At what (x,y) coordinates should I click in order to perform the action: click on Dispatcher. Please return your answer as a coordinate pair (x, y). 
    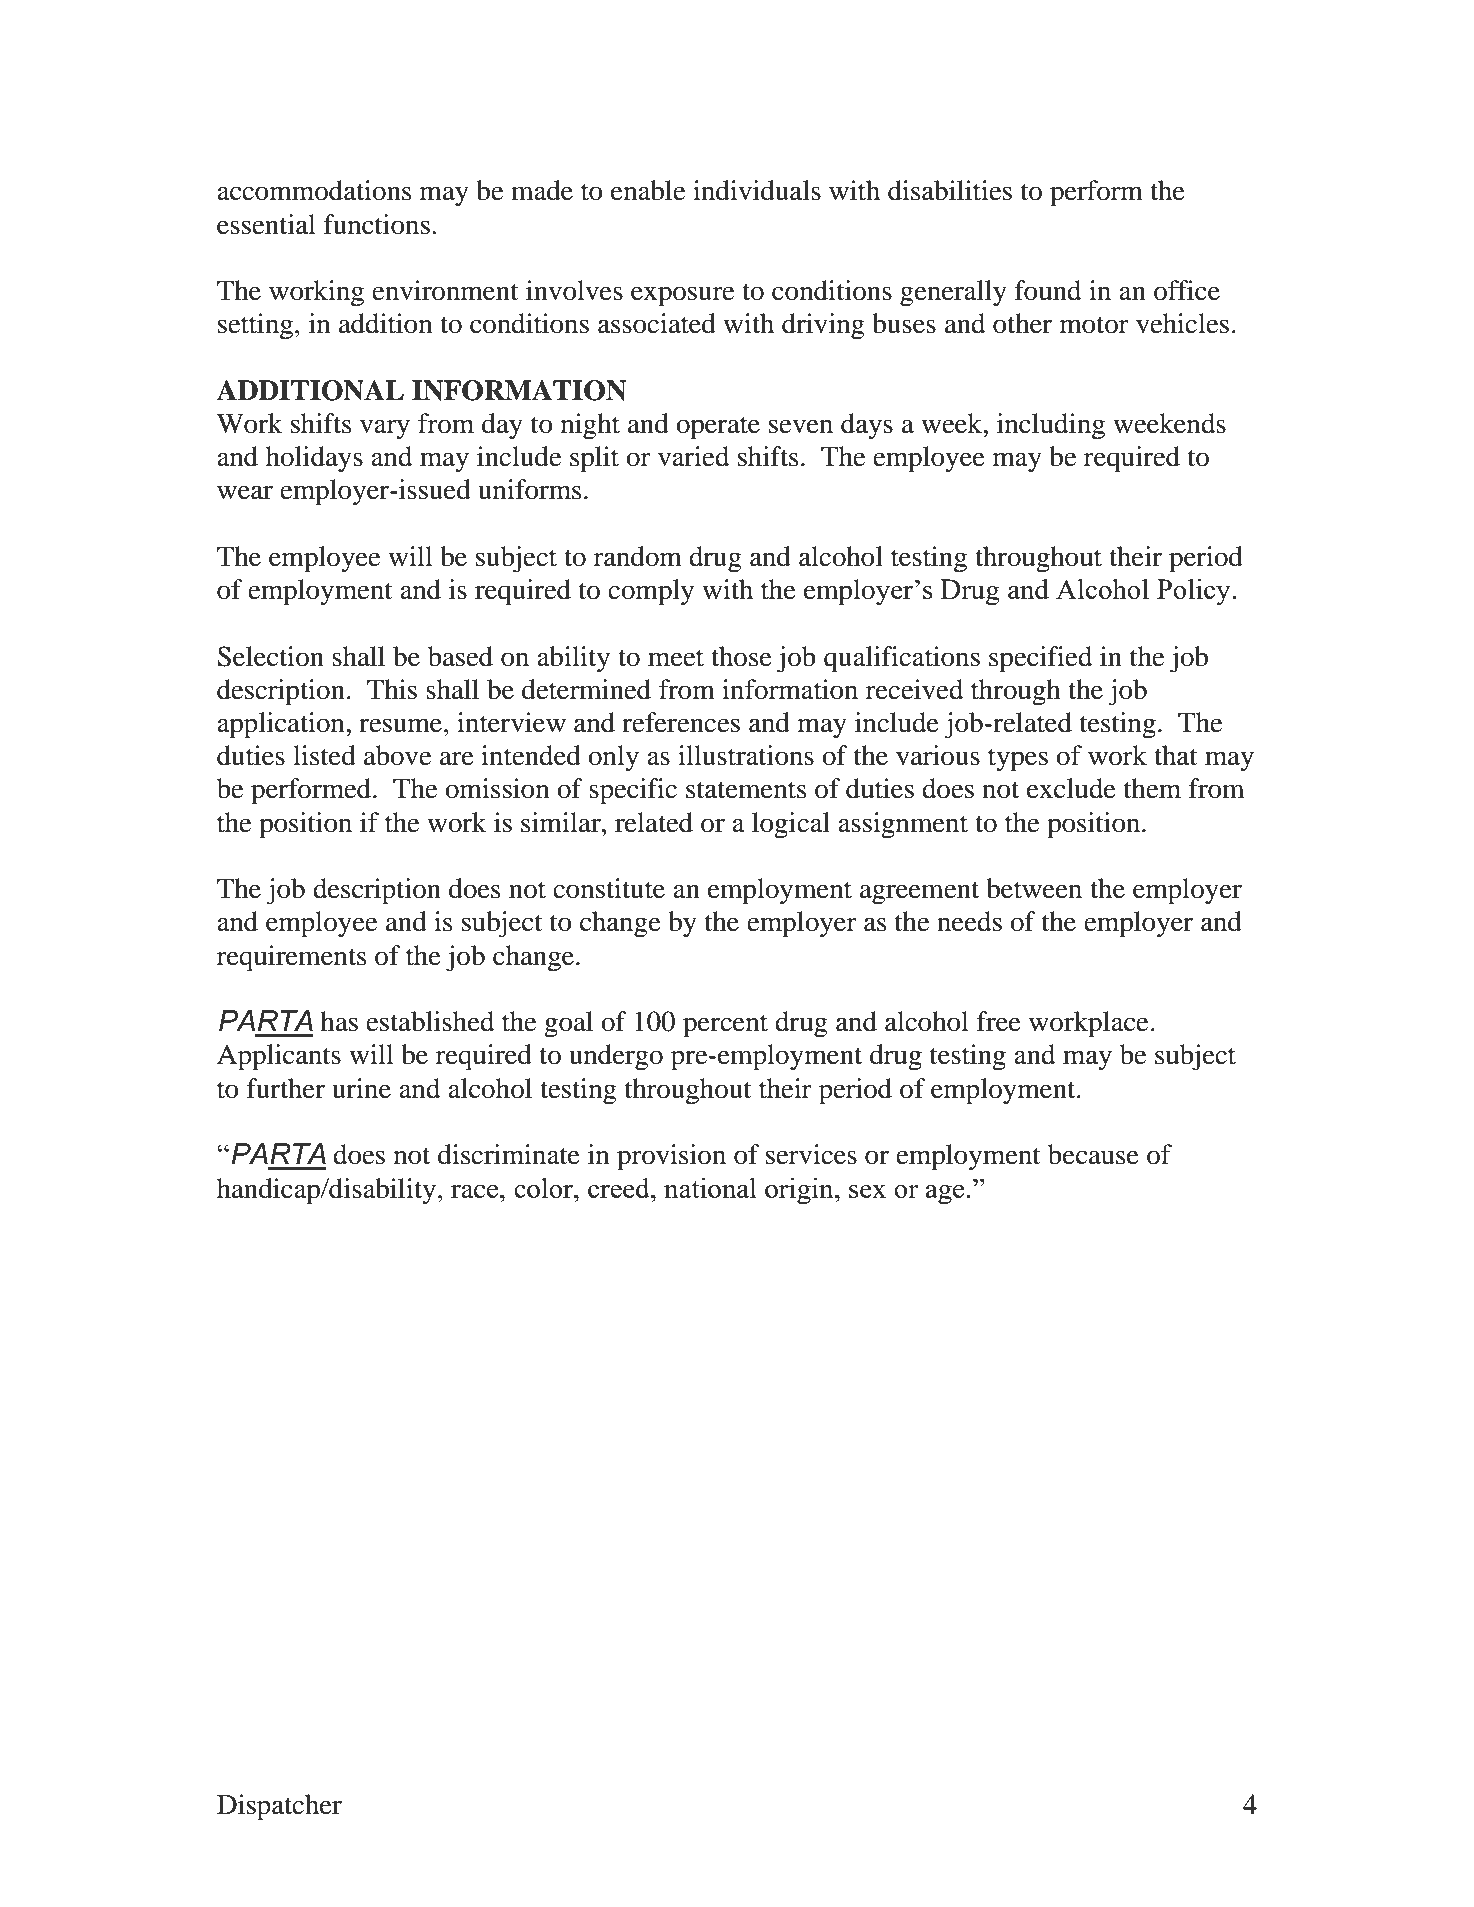
    Looking at the image, I should click on (279, 1807).
